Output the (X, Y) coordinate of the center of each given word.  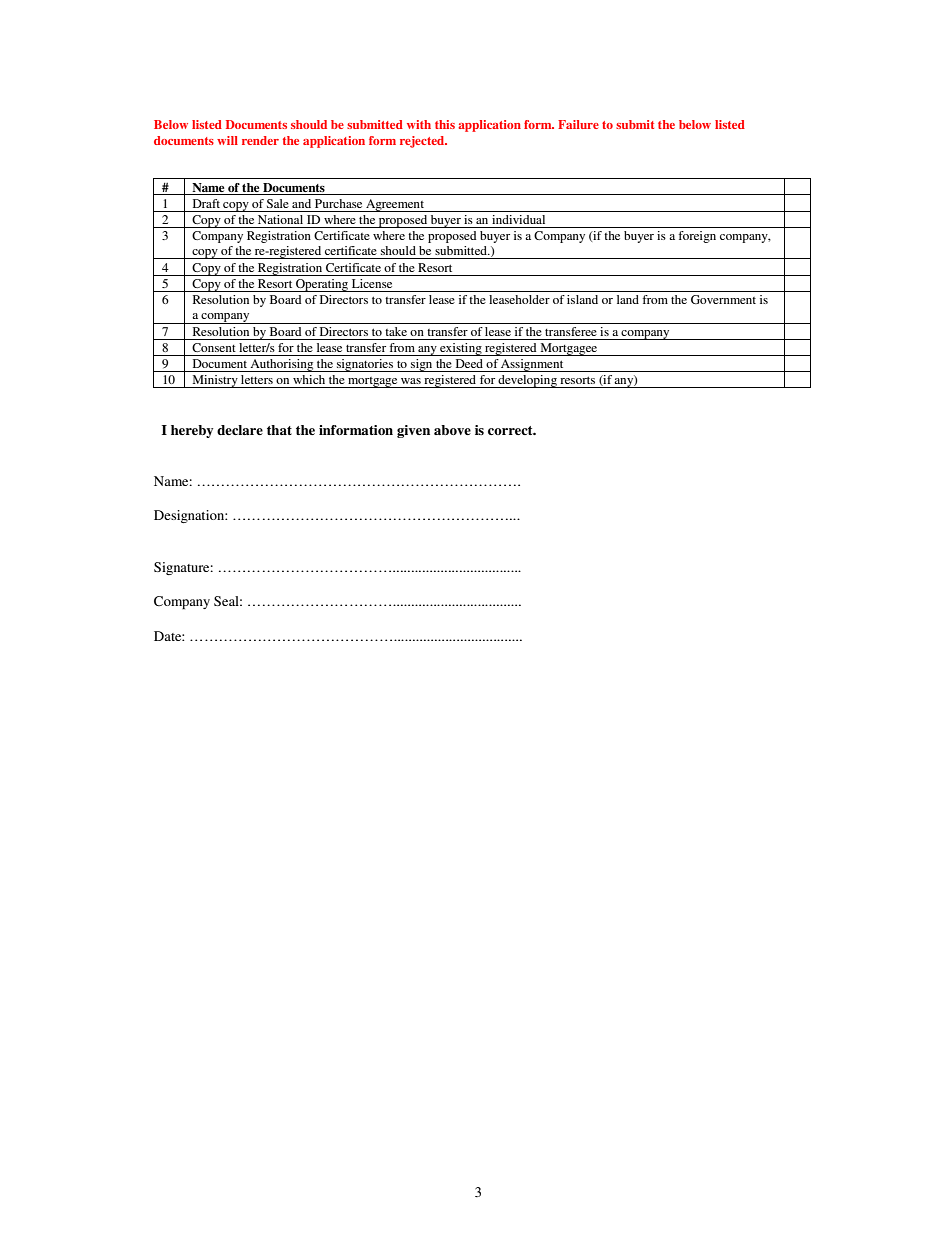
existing (461, 349)
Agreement (395, 205)
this (445, 124)
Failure (578, 124)
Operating (322, 285)
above (452, 430)
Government (723, 299)
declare (240, 430)
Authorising (282, 365)
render (260, 140)
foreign (697, 237)
